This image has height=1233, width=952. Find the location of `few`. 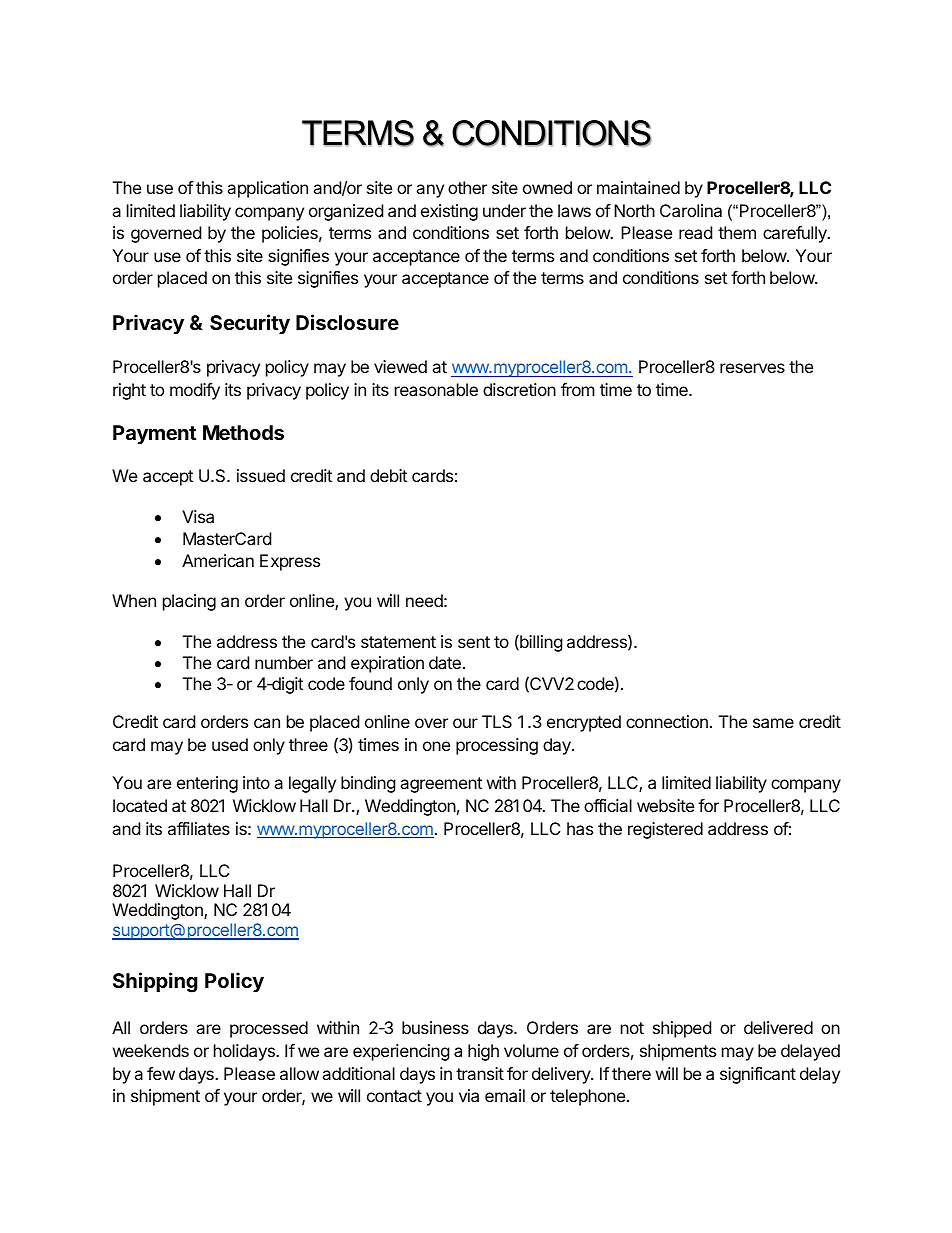

few is located at coordinates (161, 1073).
